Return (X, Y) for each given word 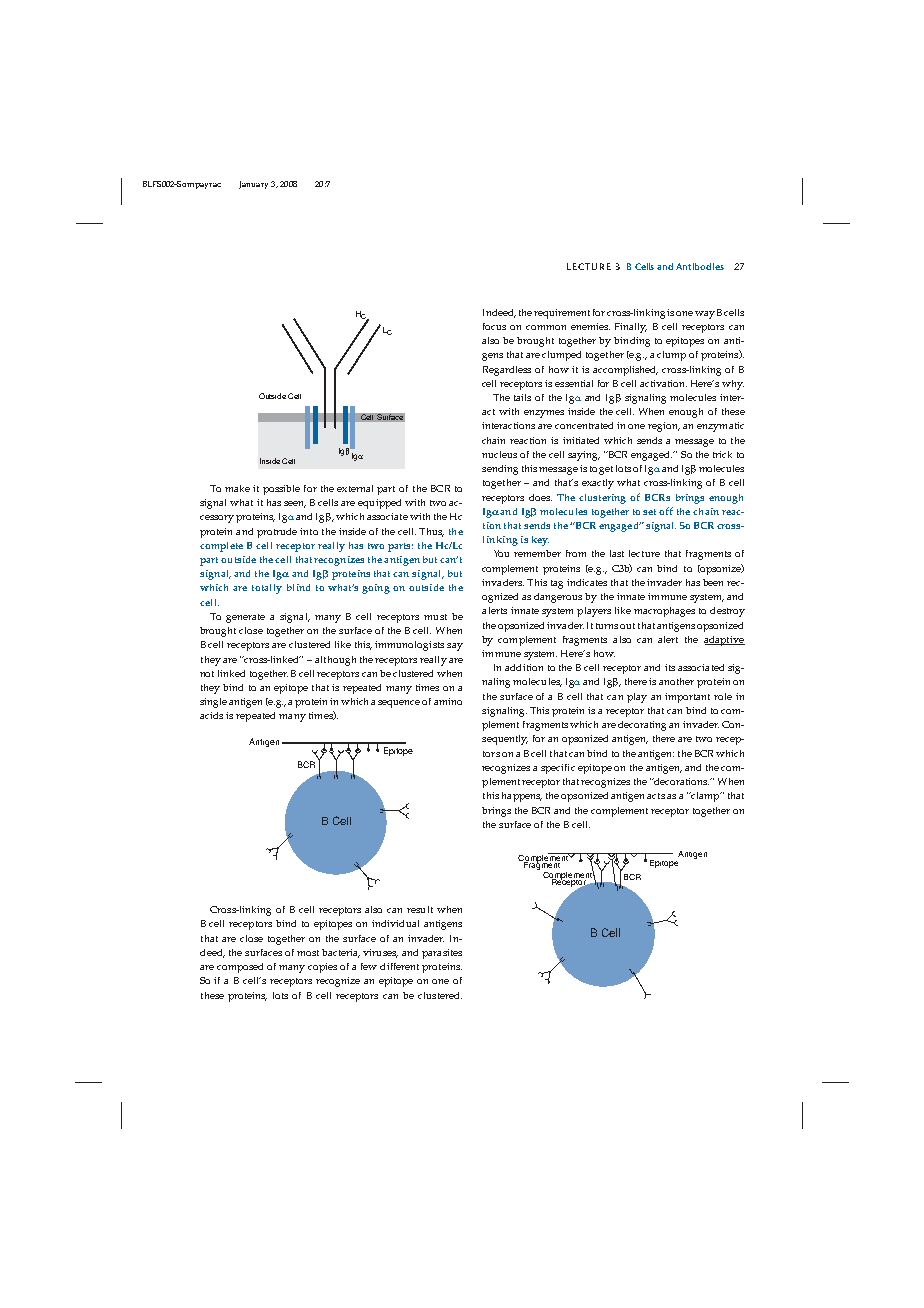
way (705, 315)
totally (267, 589)
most (308, 953)
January (253, 185)
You (501, 553)
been (715, 582)
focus (494, 326)
